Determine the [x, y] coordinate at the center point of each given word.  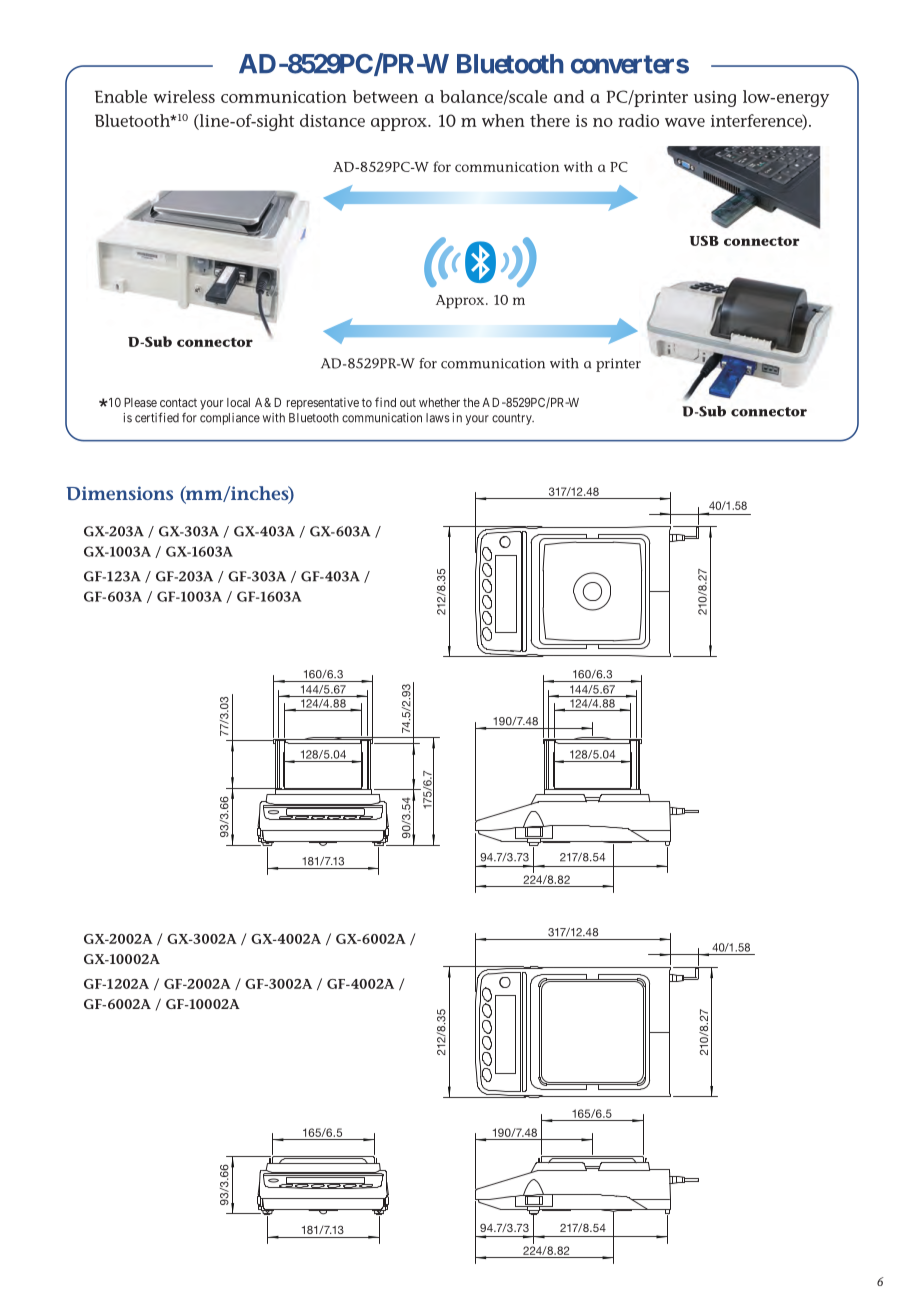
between [385, 96]
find [385, 402]
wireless [184, 96]
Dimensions [119, 493]
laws [438, 418]
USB [704, 241]
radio [638, 120]
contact [178, 402]
